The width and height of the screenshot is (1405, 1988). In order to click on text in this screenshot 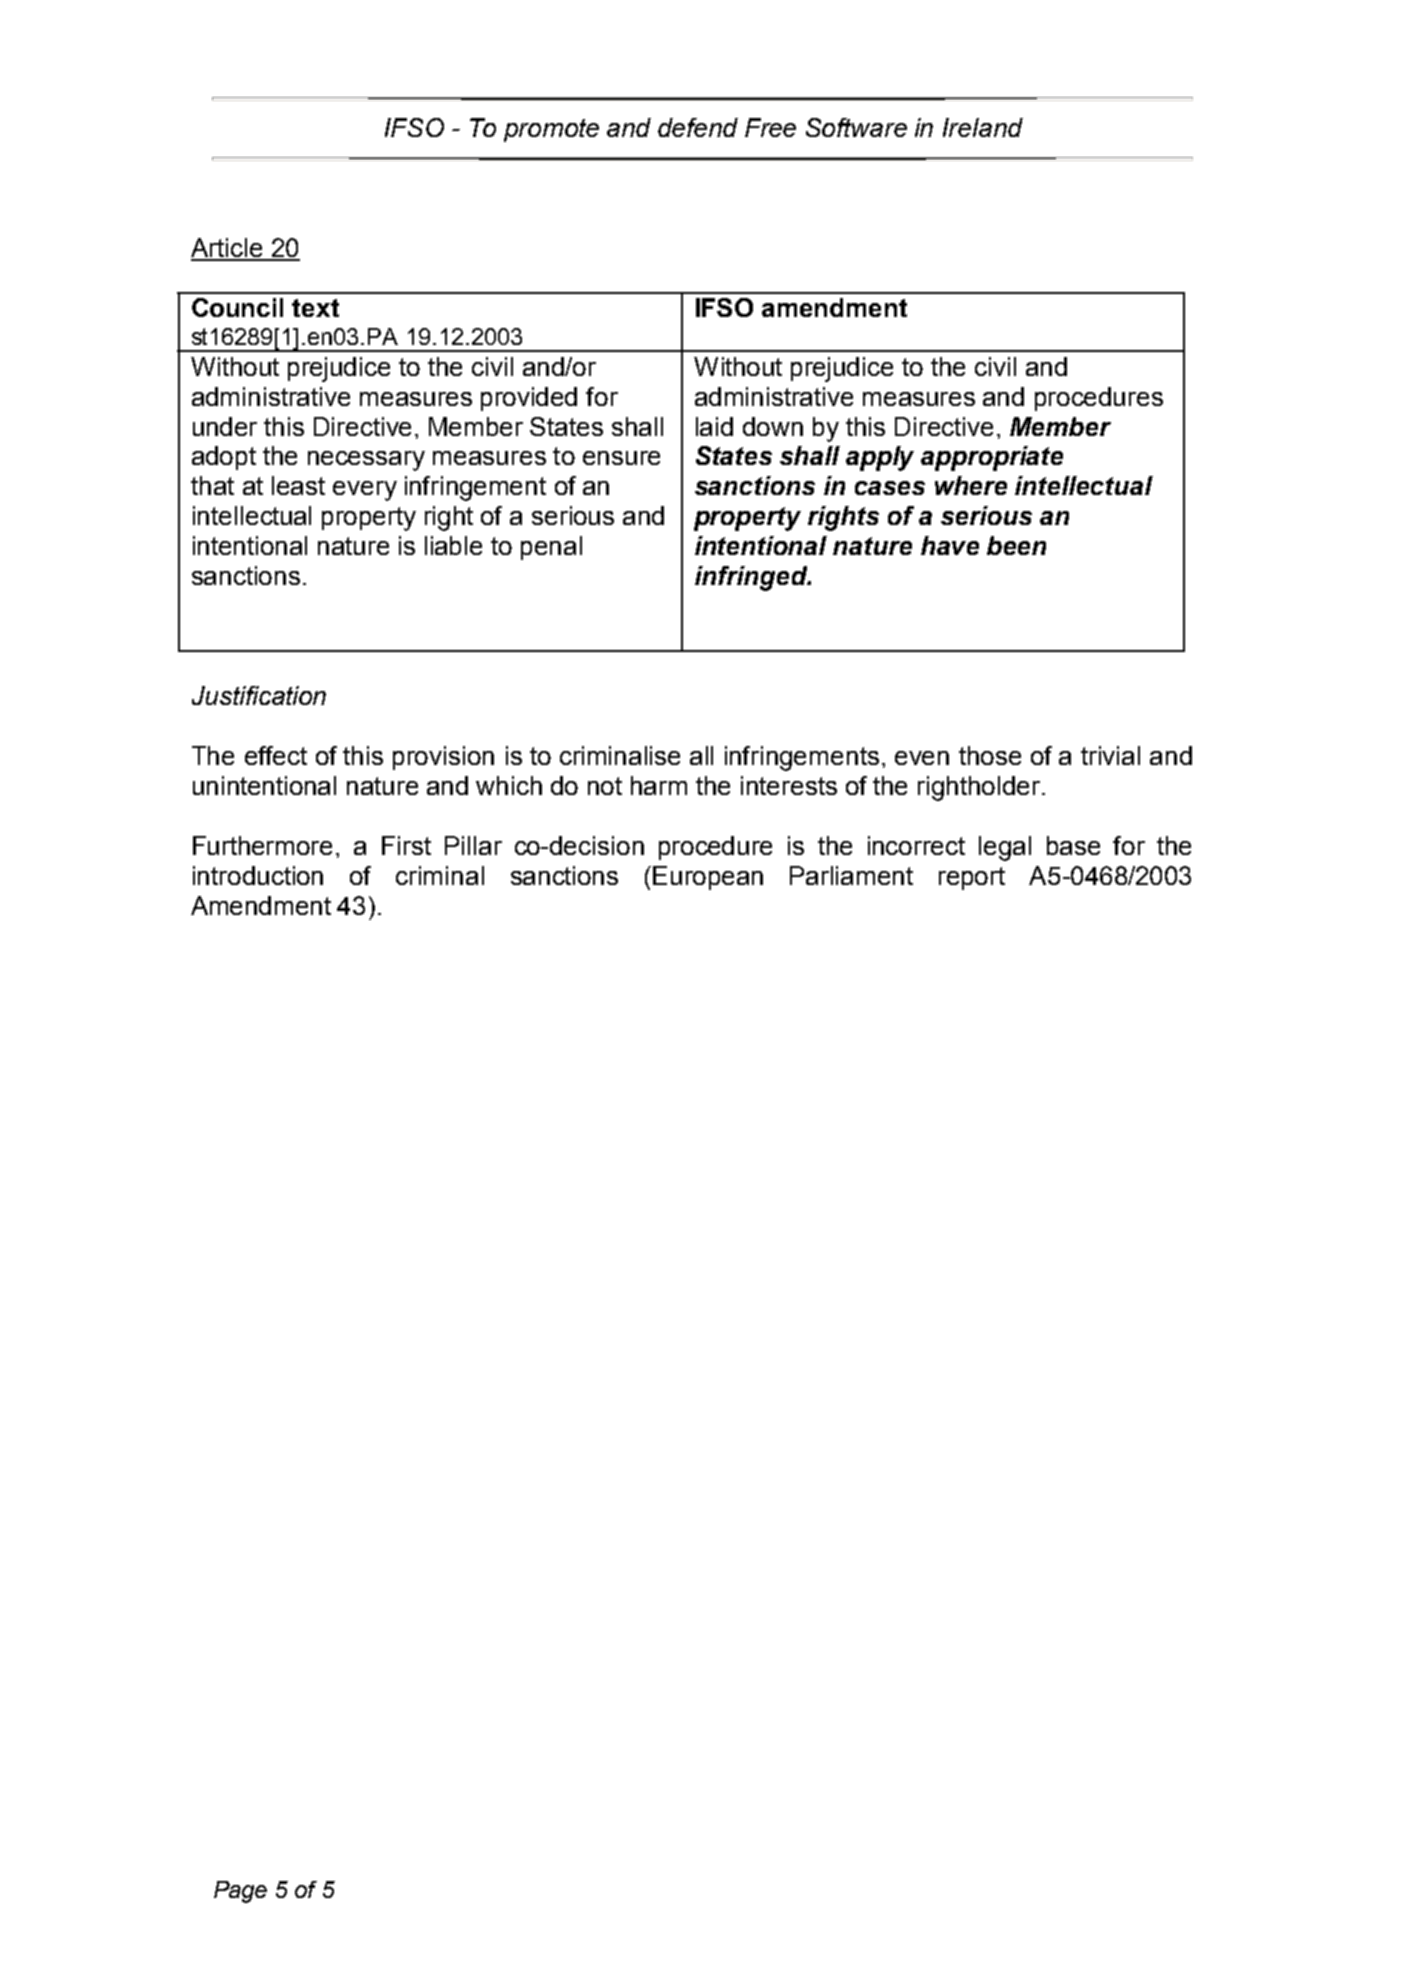, I will do `click(315, 308)`.
